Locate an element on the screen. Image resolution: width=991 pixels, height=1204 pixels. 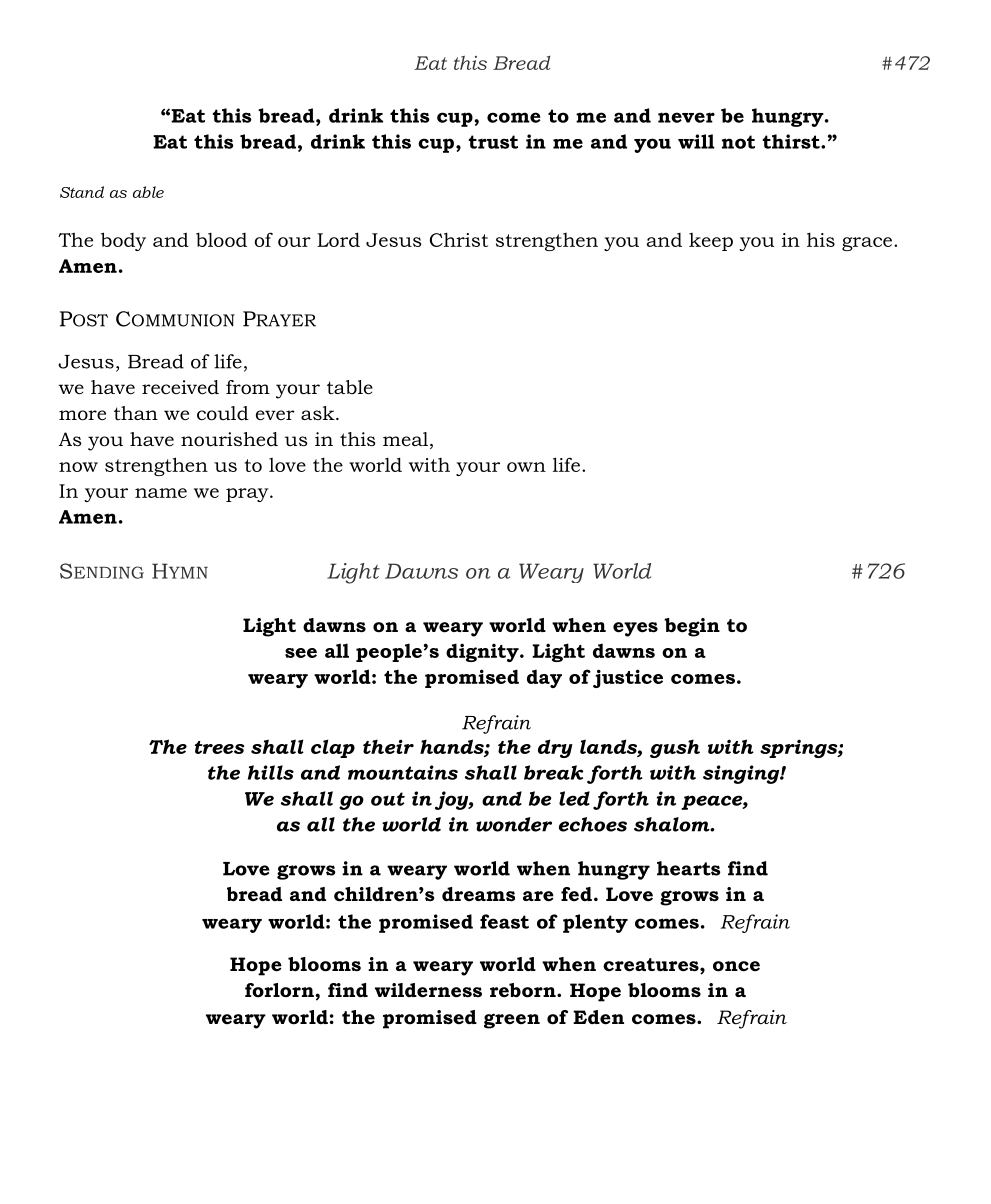
once is located at coordinates (736, 966).
